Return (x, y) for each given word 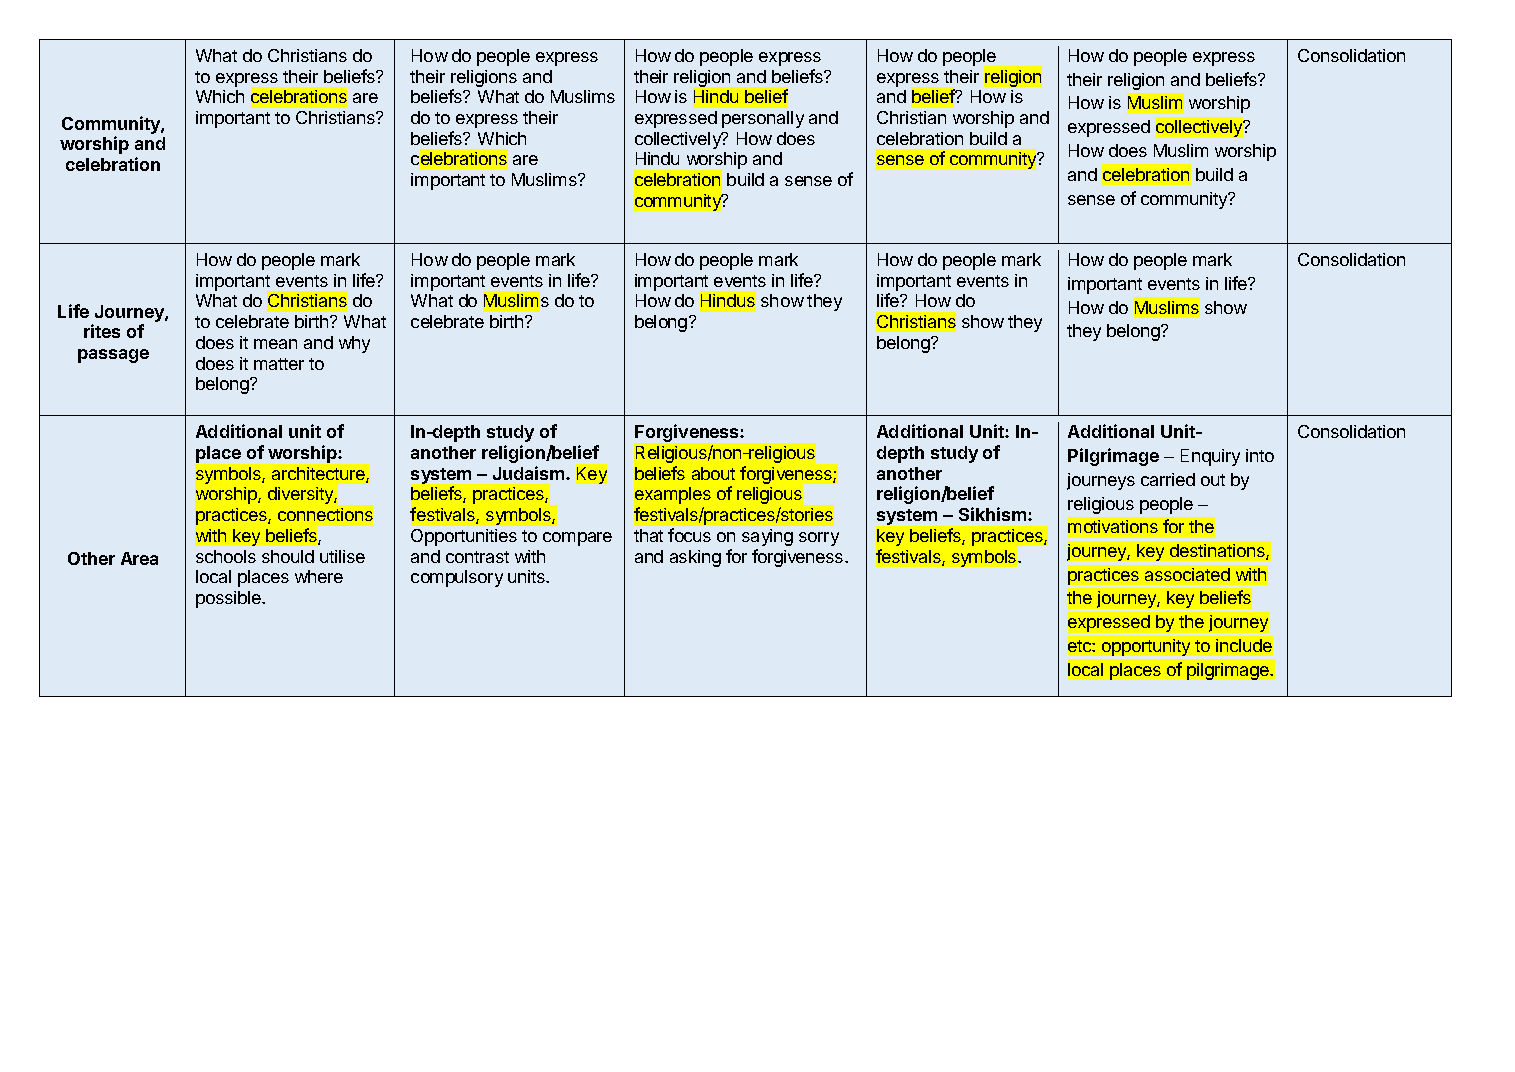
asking (695, 558)
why (354, 344)
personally (763, 119)
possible (229, 599)
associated (1187, 574)
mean (275, 344)
